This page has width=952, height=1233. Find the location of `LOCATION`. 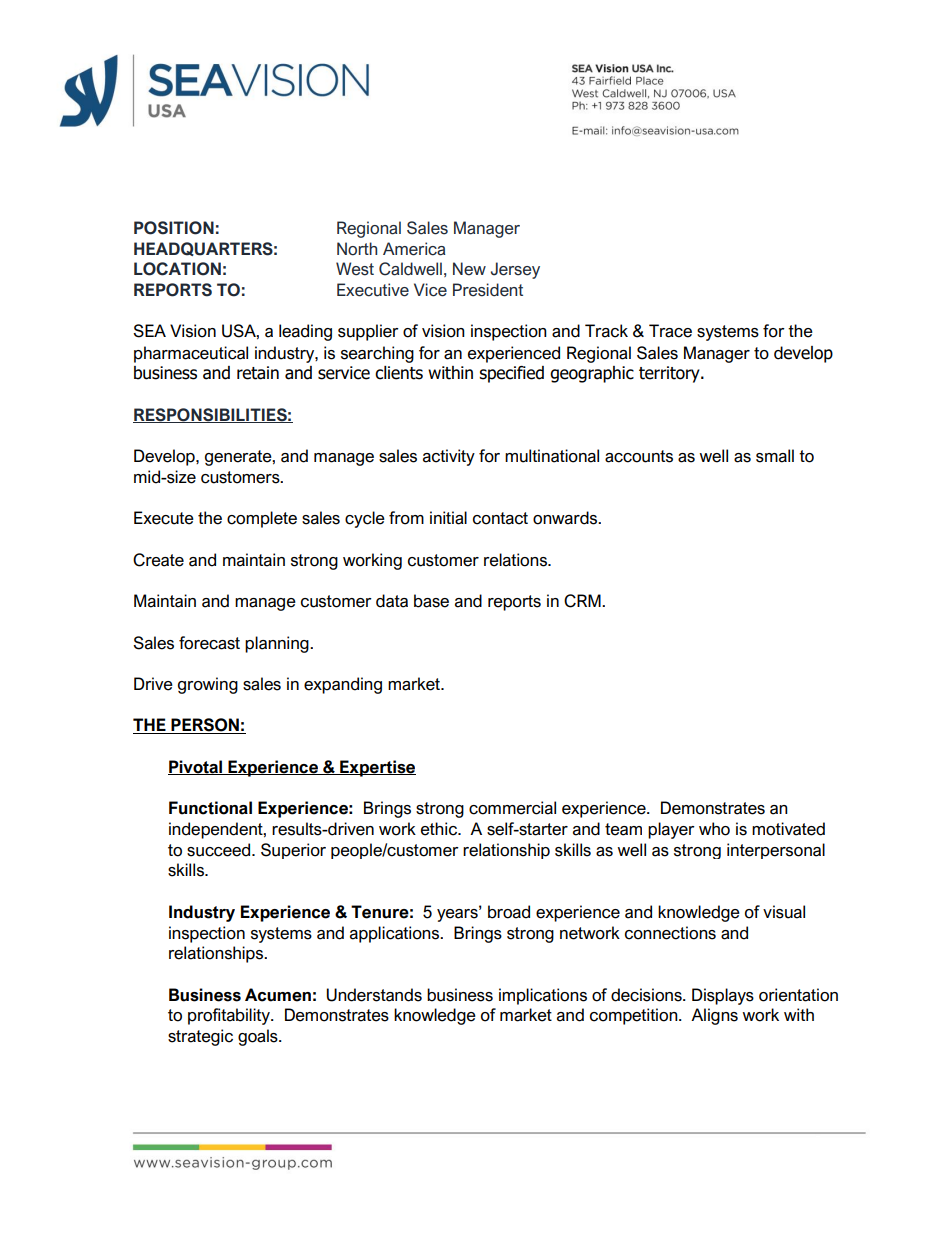

LOCATION is located at coordinates (177, 269).
